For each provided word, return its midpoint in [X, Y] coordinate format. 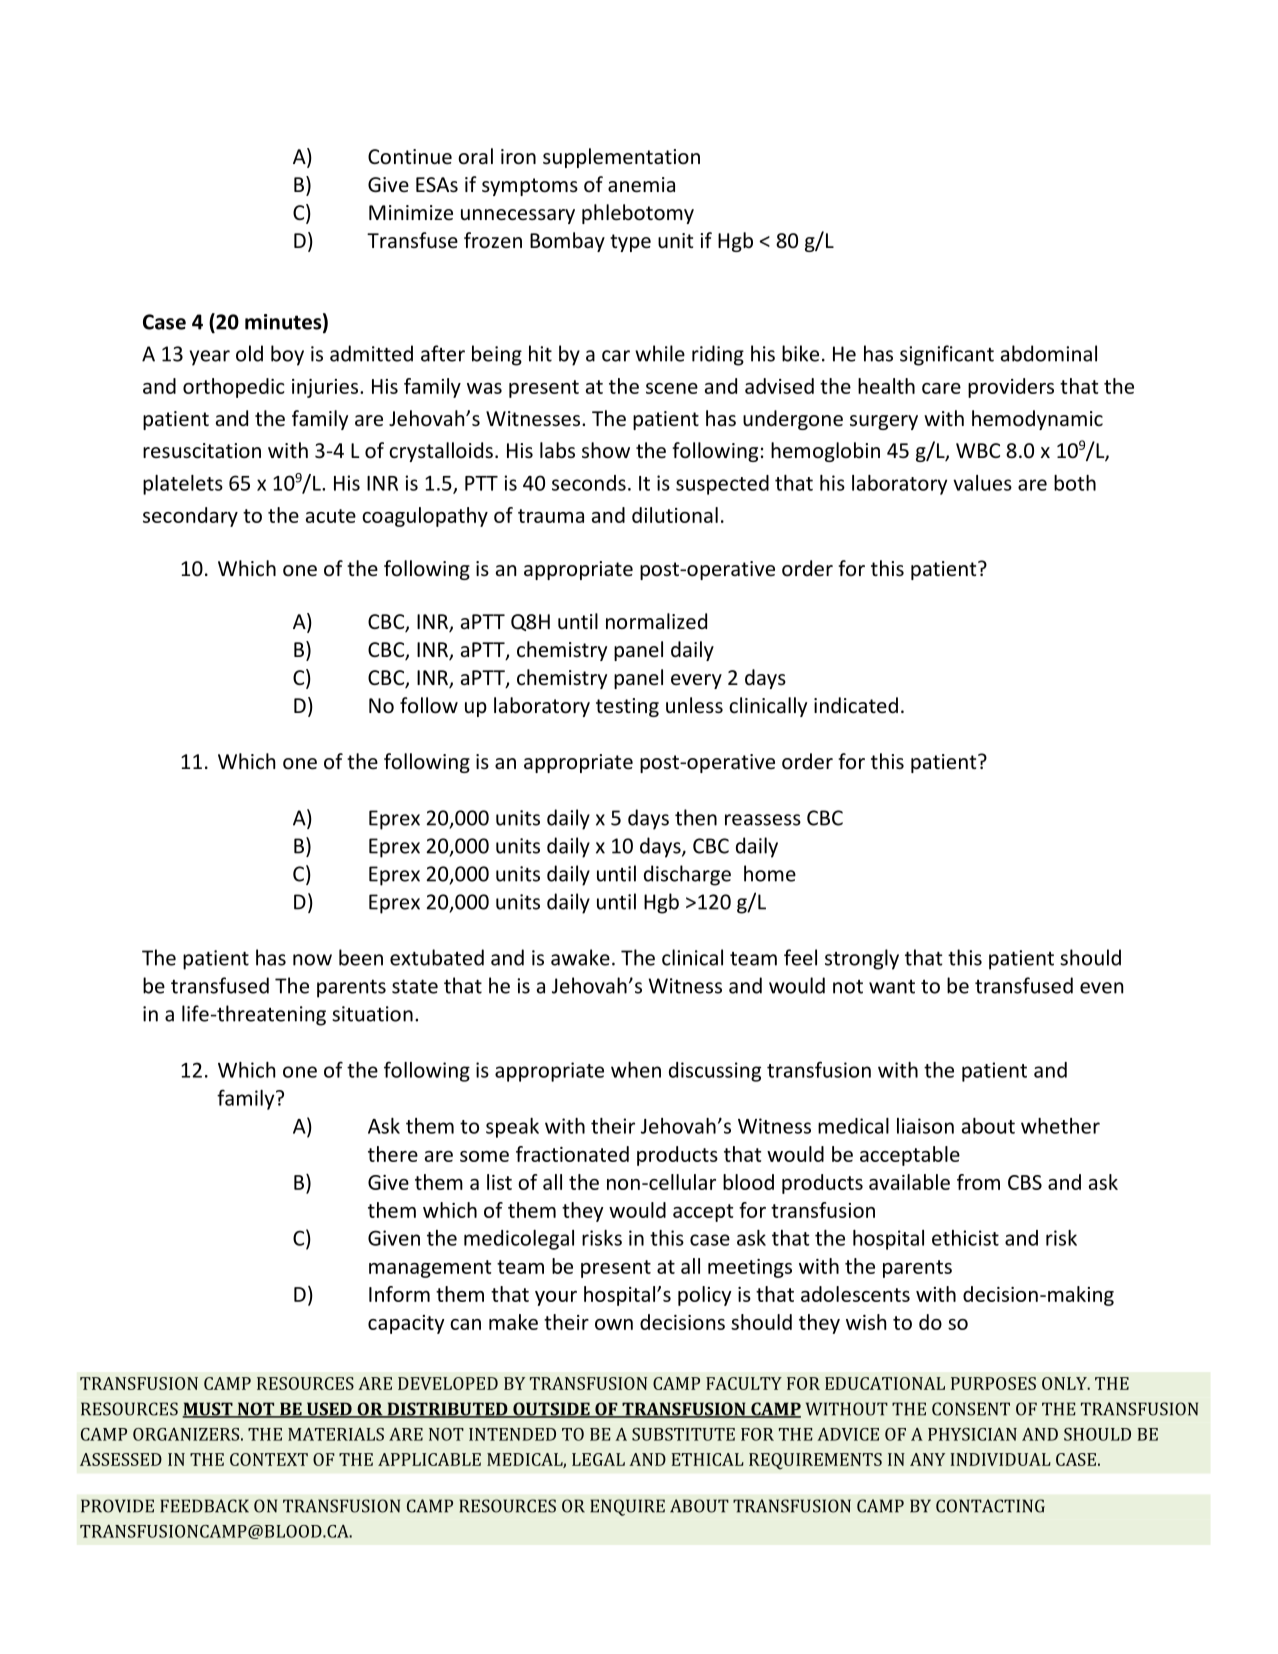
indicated [856, 705]
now [312, 960]
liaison [925, 1126]
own [614, 1324]
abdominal [1049, 353]
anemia [641, 185]
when [636, 1070]
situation [372, 1014]
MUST [208, 1410]
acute [331, 516]
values [982, 483]
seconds [589, 483]
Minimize [411, 212]
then [696, 817]
